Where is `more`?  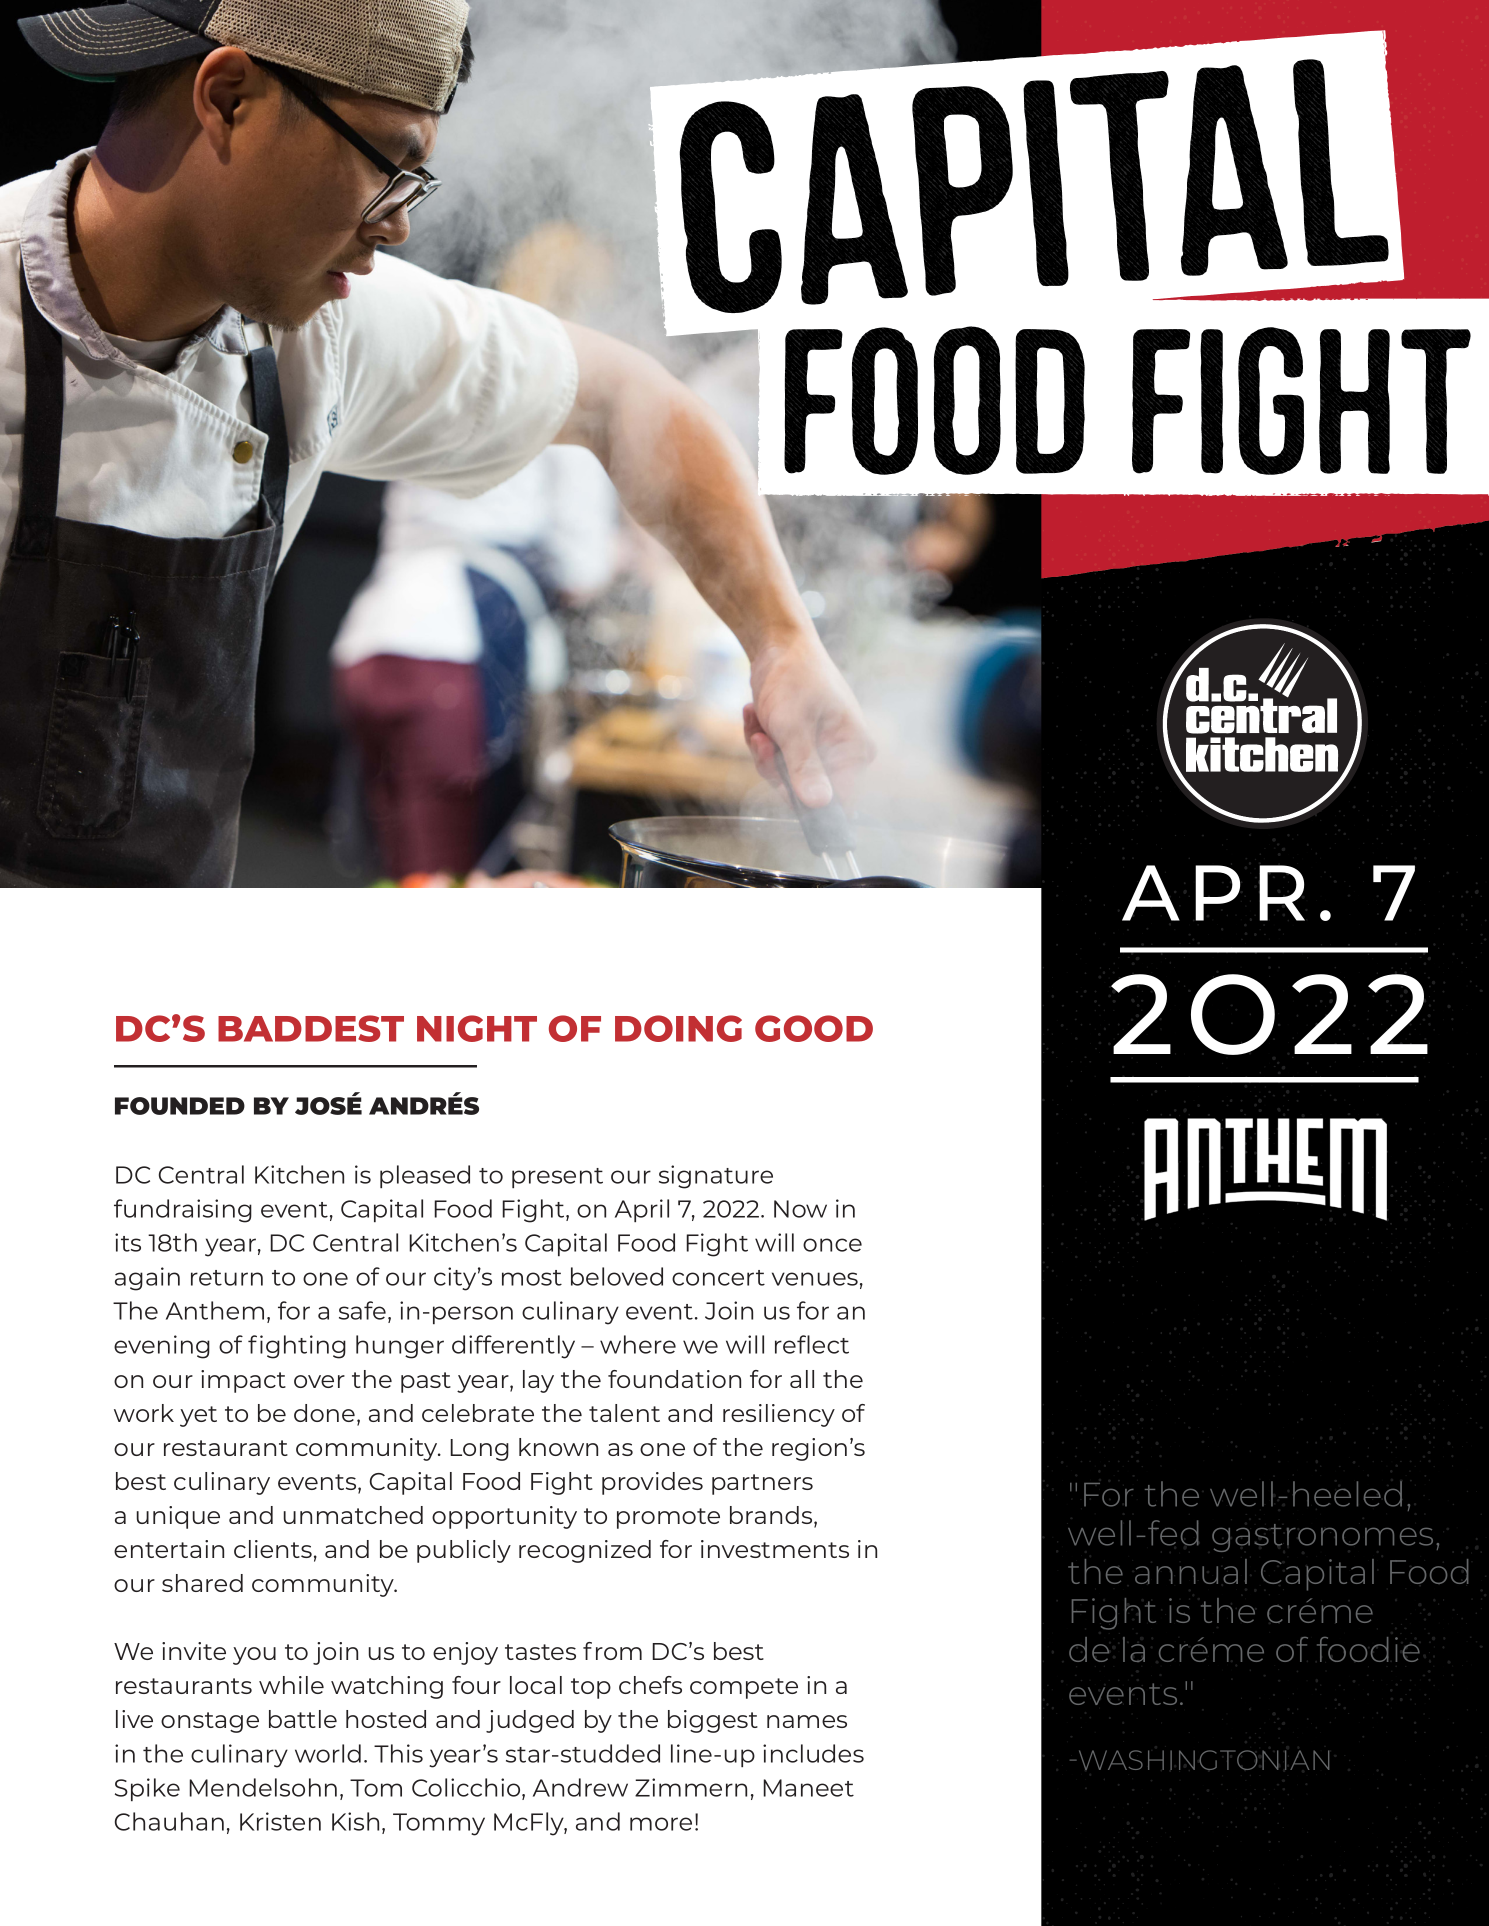
more is located at coordinates (661, 1824).
